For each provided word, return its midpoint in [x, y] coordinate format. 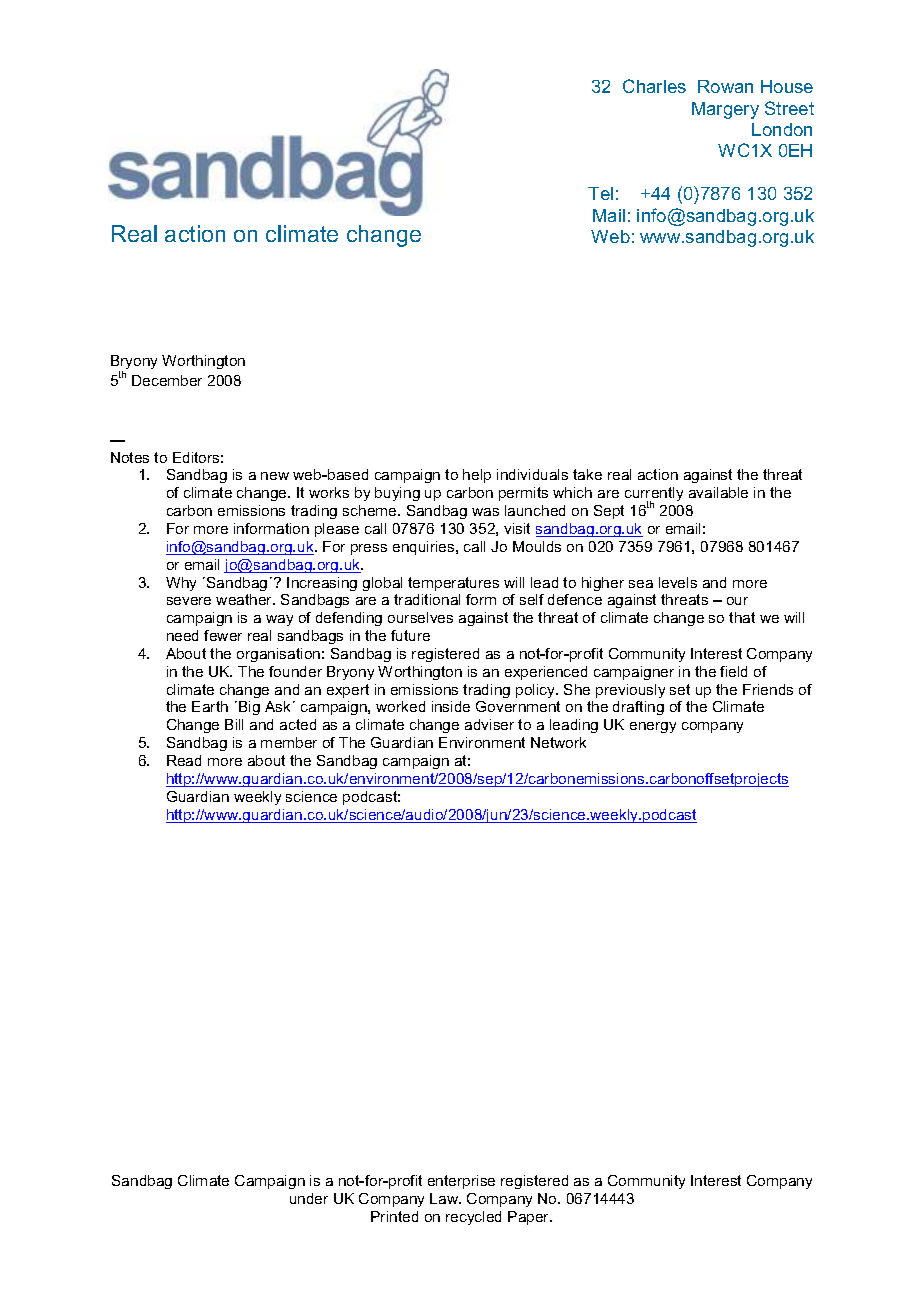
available [718, 492]
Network [558, 742]
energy [653, 727]
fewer [223, 635]
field [733, 671]
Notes [130, 457]
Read [184, 760]
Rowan [725, 86]
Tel [600, 193]
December [167, 380]
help [477, 476]
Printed [394, 1216]
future [410, 635]
